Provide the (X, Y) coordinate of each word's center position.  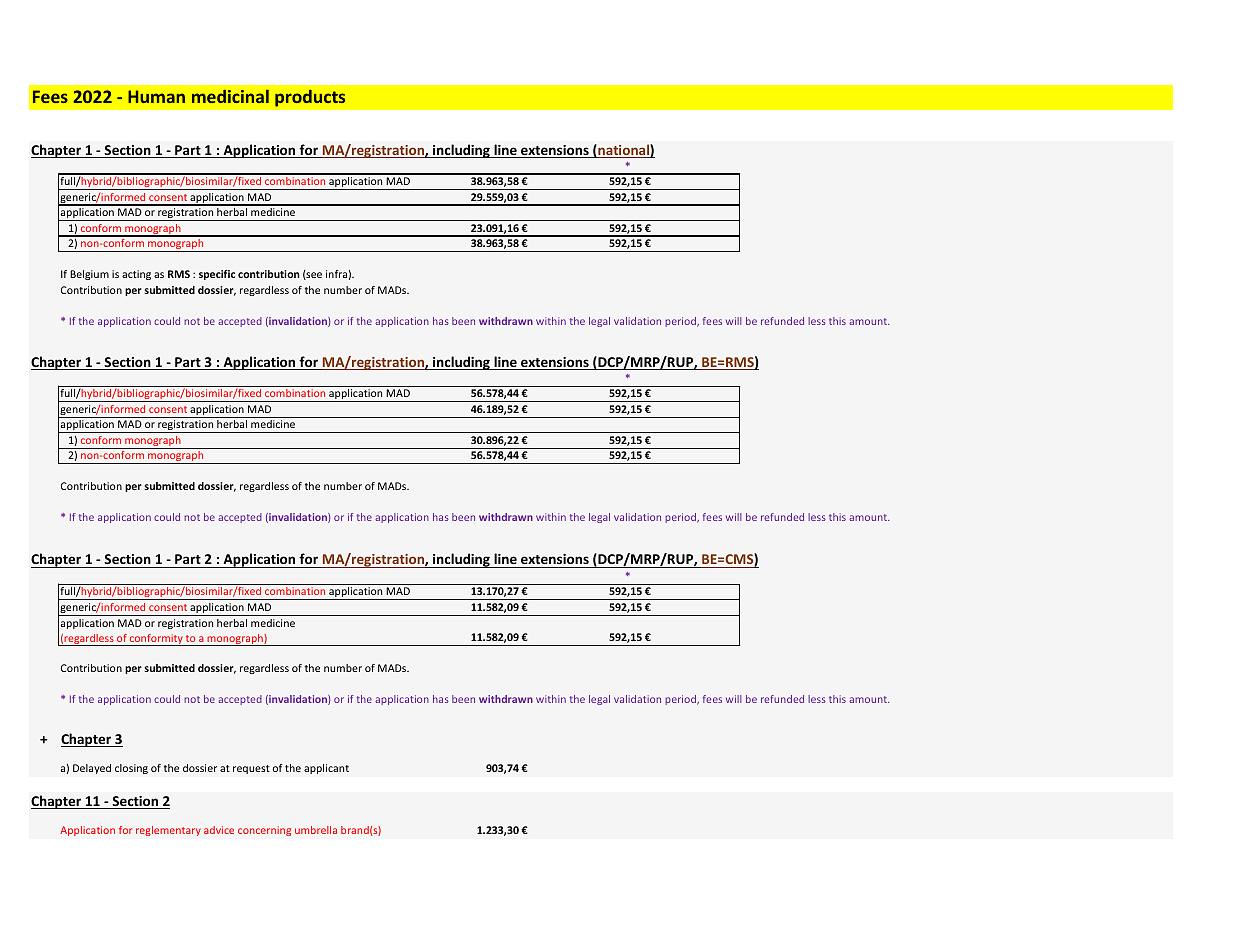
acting (136, 275)
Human (156, 96)
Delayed (92, 769)
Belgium (89, 275)
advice (219, 830)
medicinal (230, 96)
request (251, 769)
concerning (264, 831)
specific (217, 275)
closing (131, 769)
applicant (326, 769)
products (310, 98)
